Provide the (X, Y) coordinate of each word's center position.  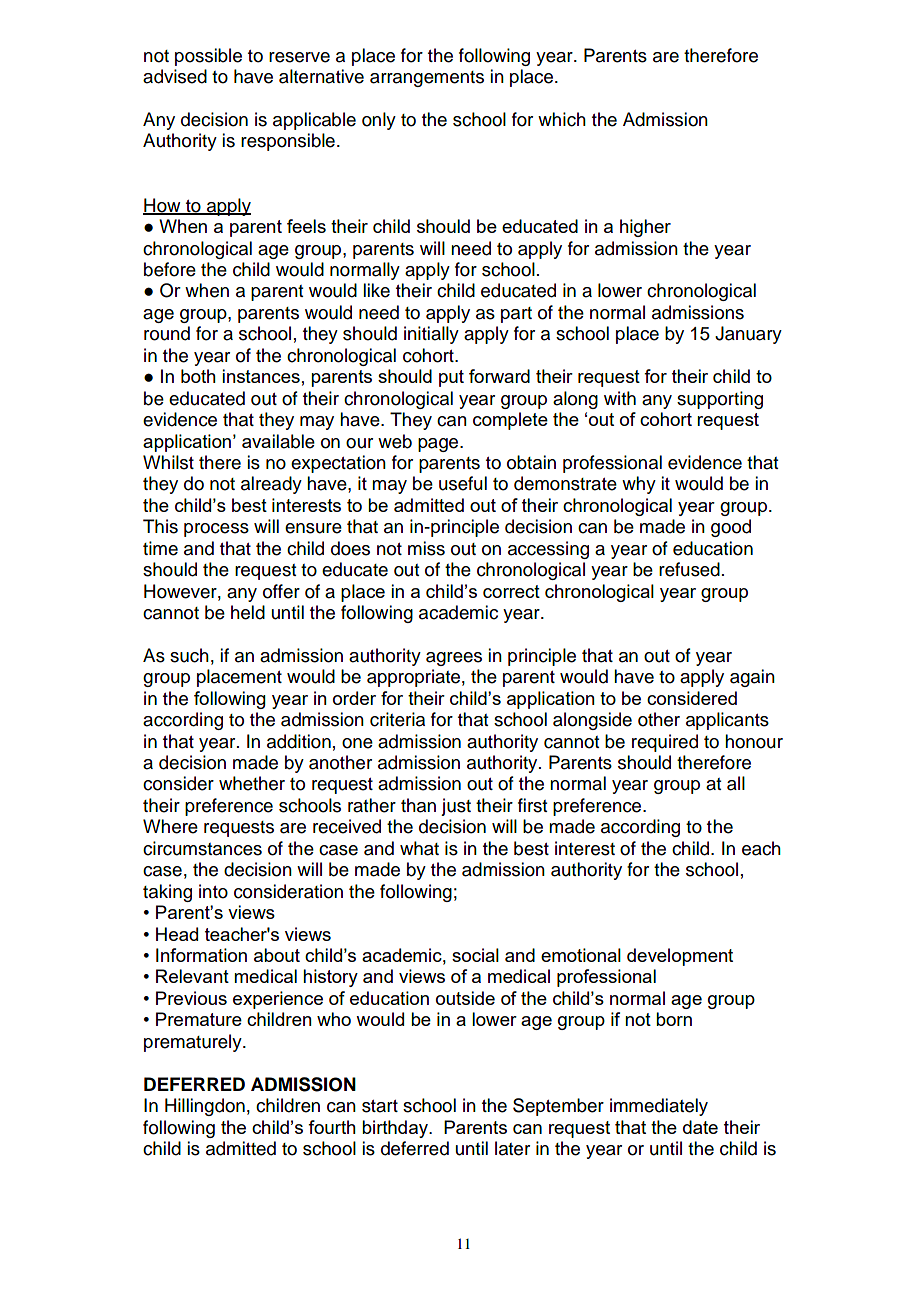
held (248, 612)
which (562, 119)
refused (689, 569)
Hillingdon (205, 1107)
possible (208, 57)
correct (511, 591)
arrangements (427, 79)
